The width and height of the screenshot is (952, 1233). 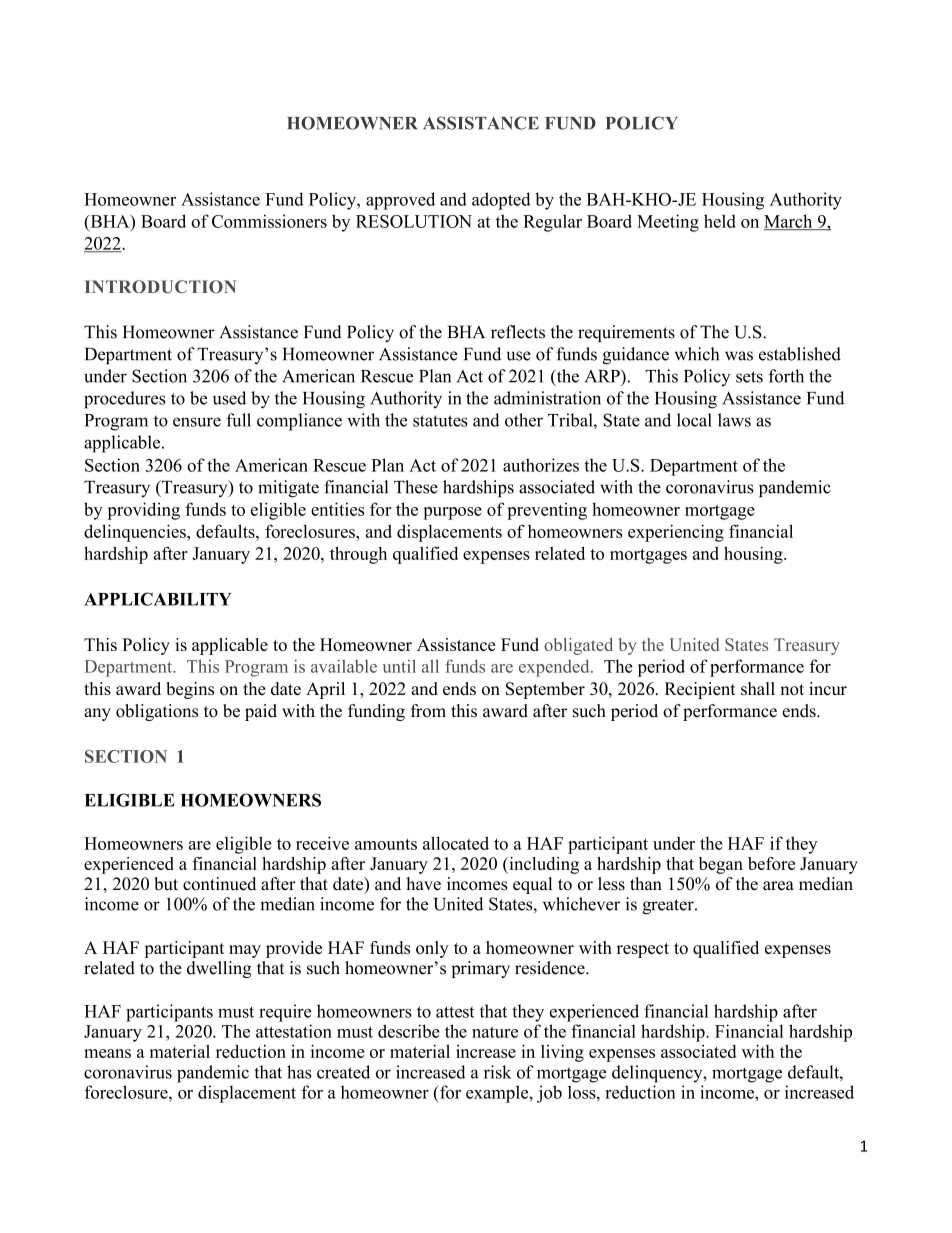 I want to click on means, so click(x=107, y=1053).
